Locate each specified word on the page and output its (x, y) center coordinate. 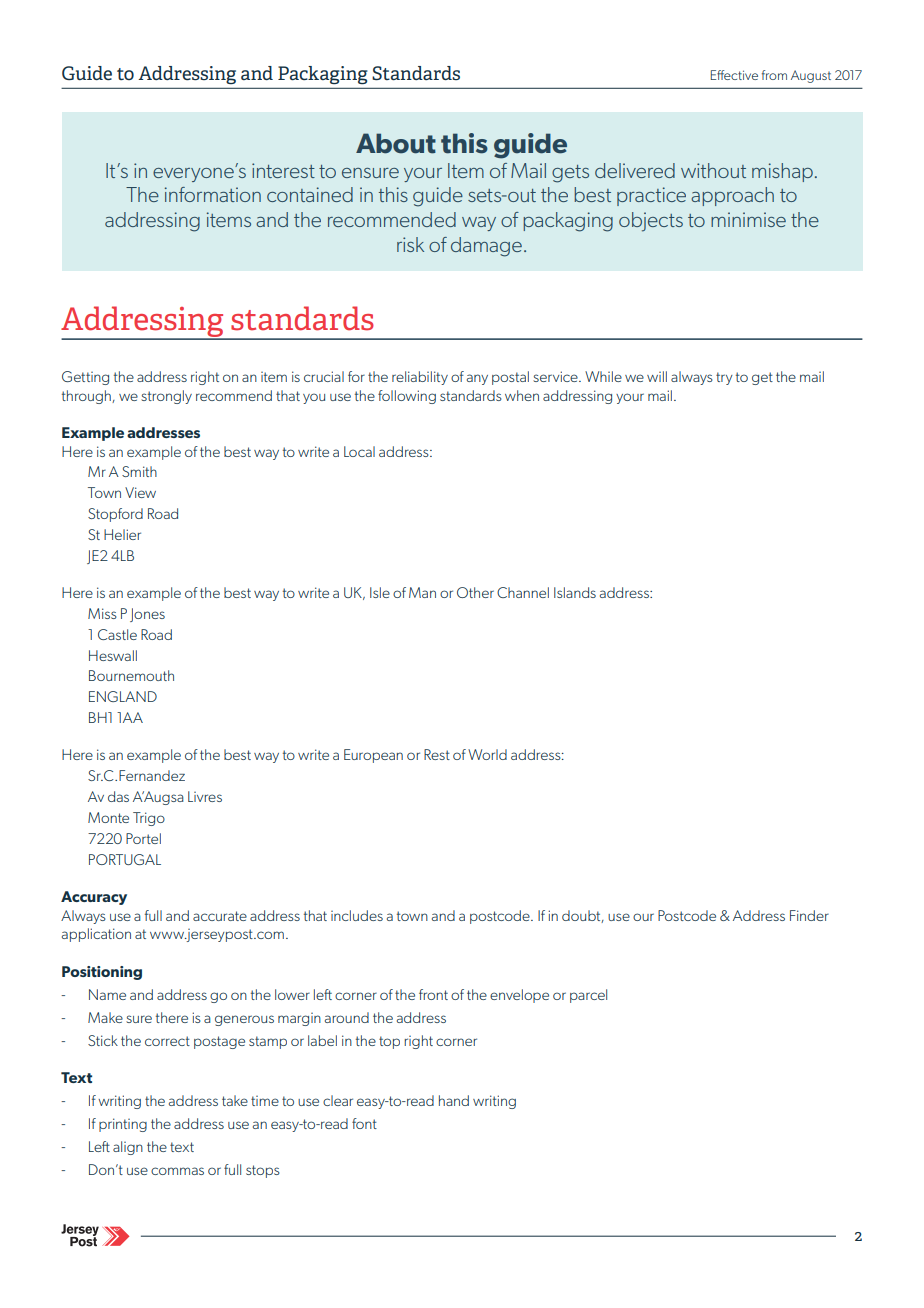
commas (177, 1171)
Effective (734, 75)
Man (422, 592)
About (396, 143)
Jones (147, 615)
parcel (588, 996)
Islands (575, 592)
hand (454, 1100)
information (213, 194)
